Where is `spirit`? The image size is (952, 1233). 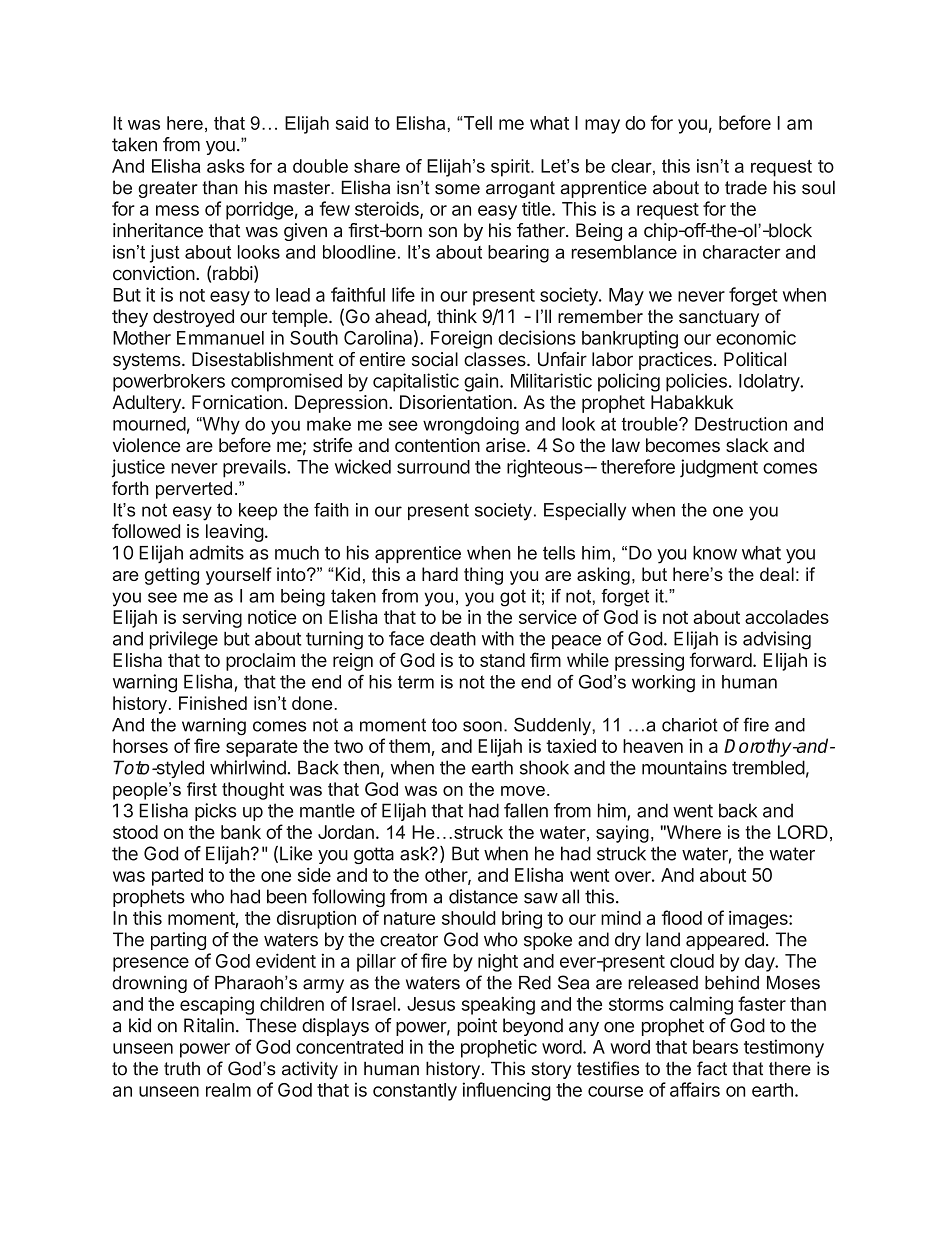 spirit is located at coordinates (511, 168).
